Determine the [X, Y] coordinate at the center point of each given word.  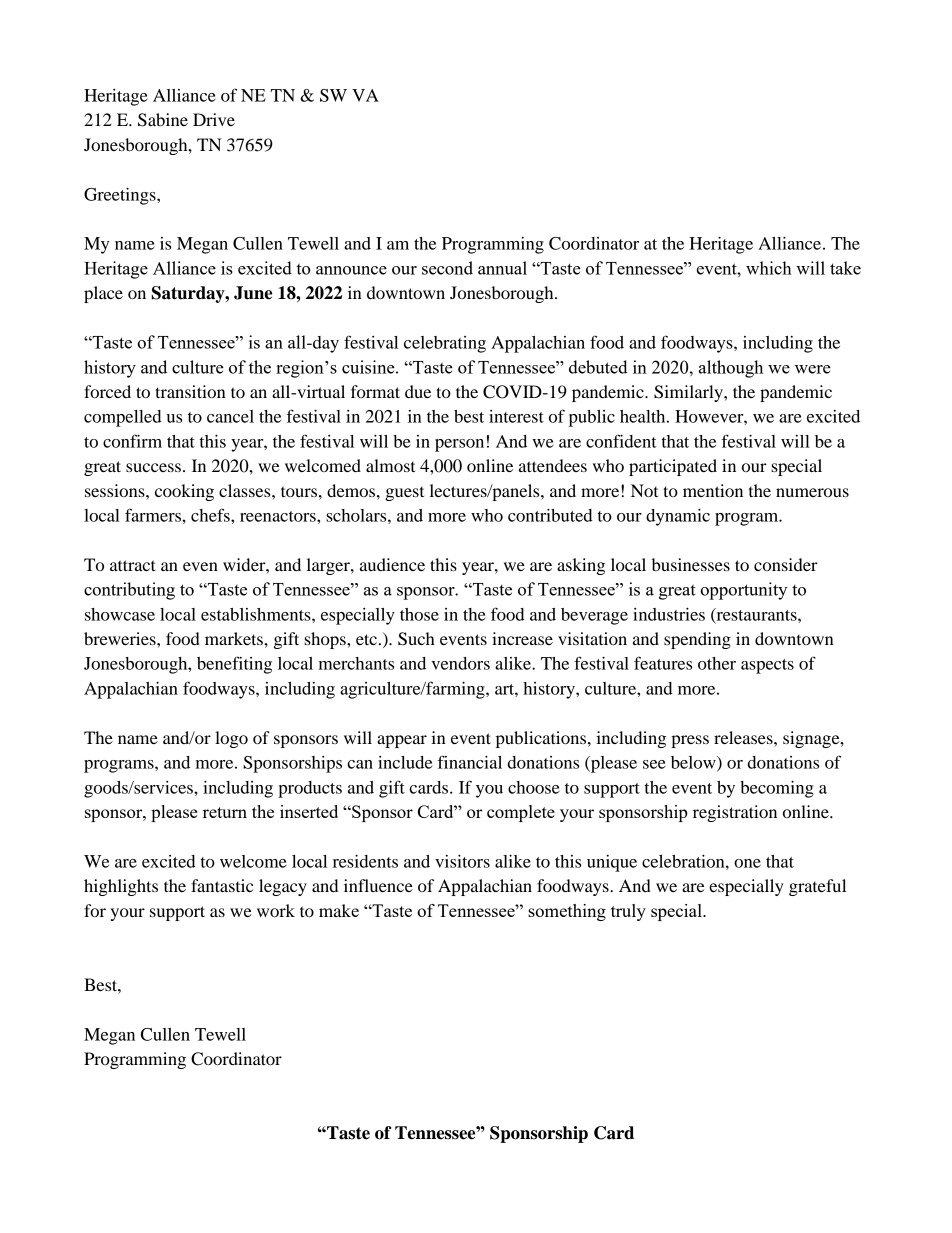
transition [190, 391]
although [731, 369]
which [769, 268]
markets [235, 638]
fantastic [222, 885]
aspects [767, 666]
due [418, 391]
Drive [214, 119]
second [447, 268]
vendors [460, 663]
